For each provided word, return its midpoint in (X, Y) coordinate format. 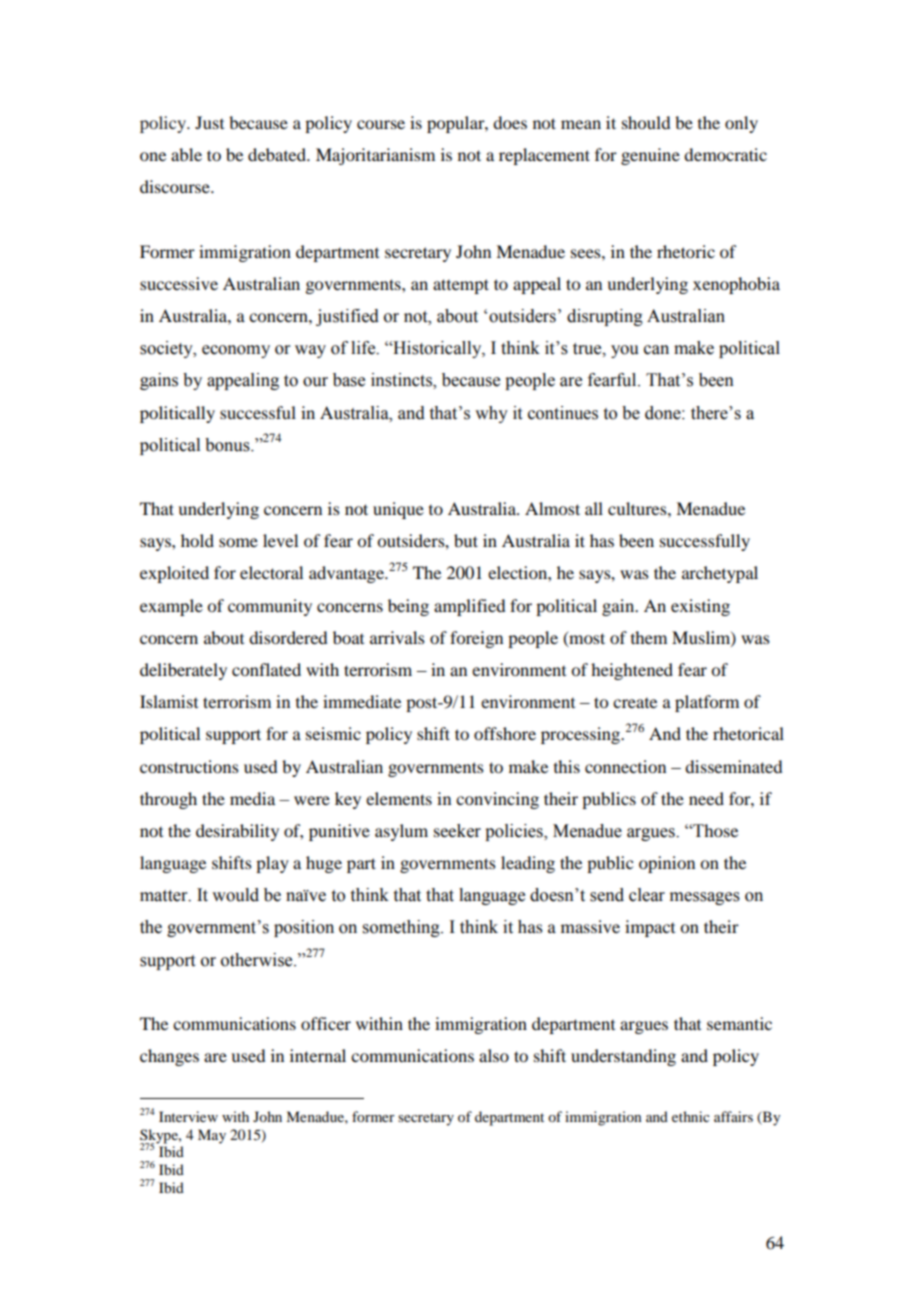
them (649, 637)
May (212, 1136)
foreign (476, 639)
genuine (650, 156)
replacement (544, 156)
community (270, 607)
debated (278, 154)
